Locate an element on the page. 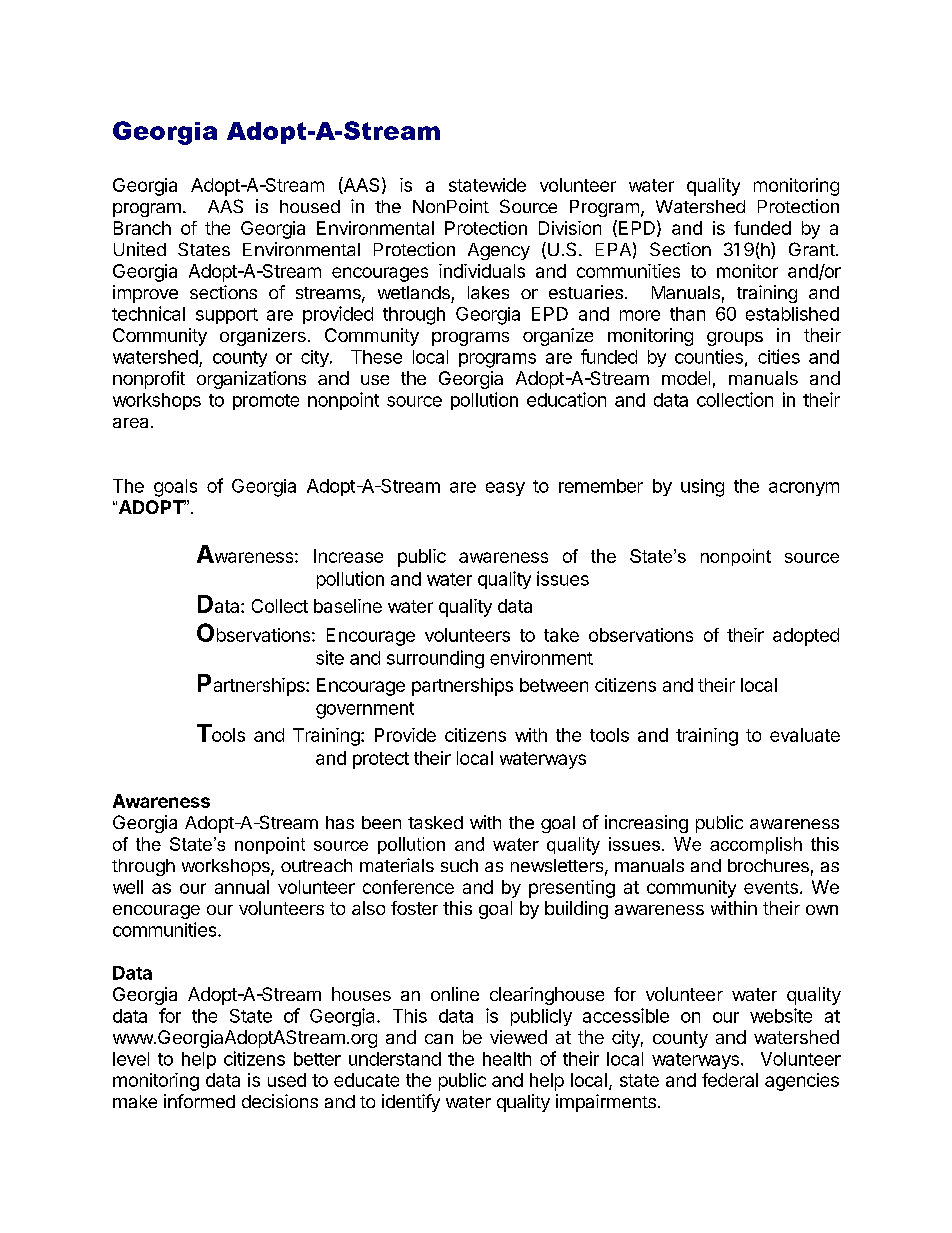 The width and height of the document is (952, 1233). events is located at coordinates (771, 887).
